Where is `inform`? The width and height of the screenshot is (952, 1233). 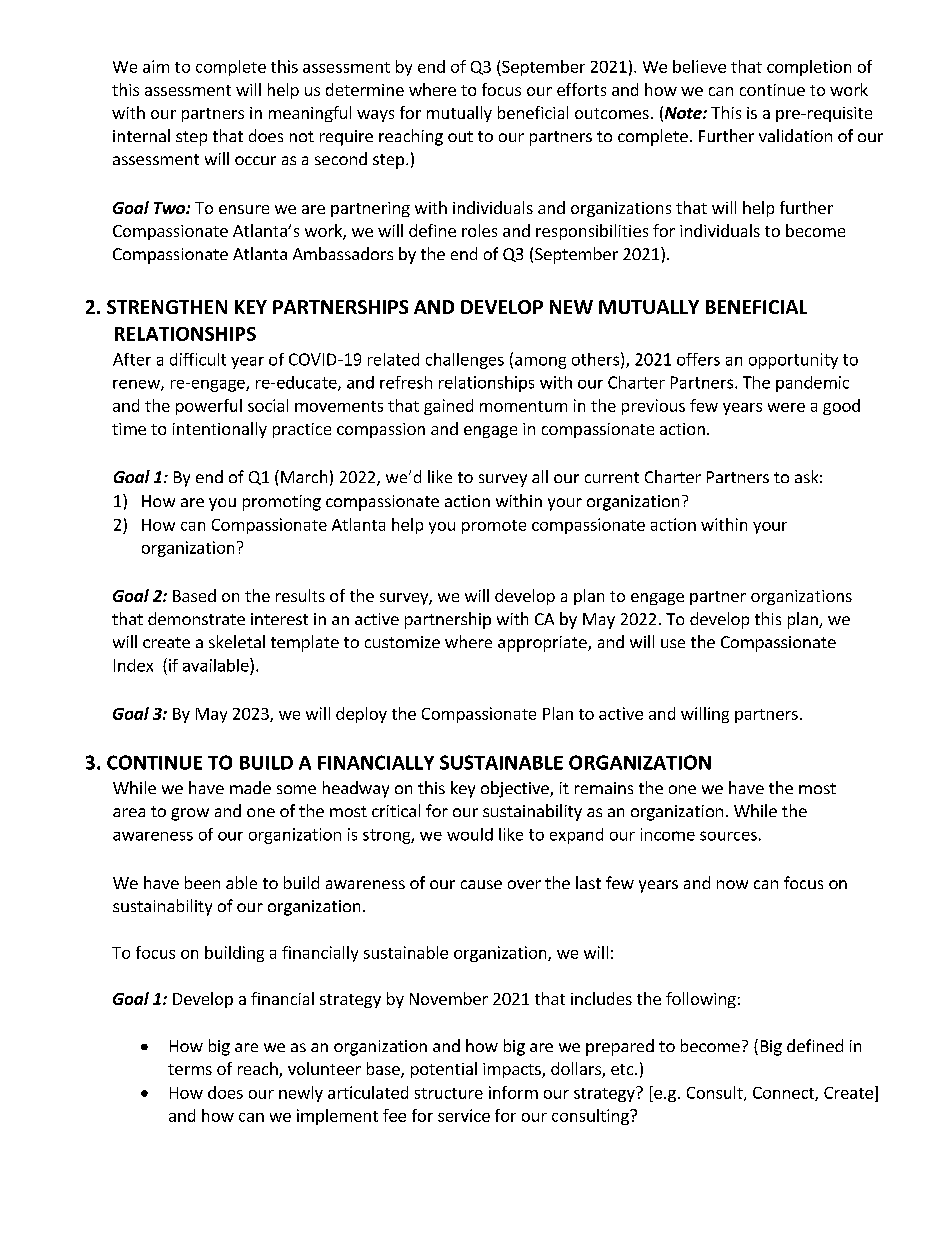
inform is located at coordinates (513, 1092).
